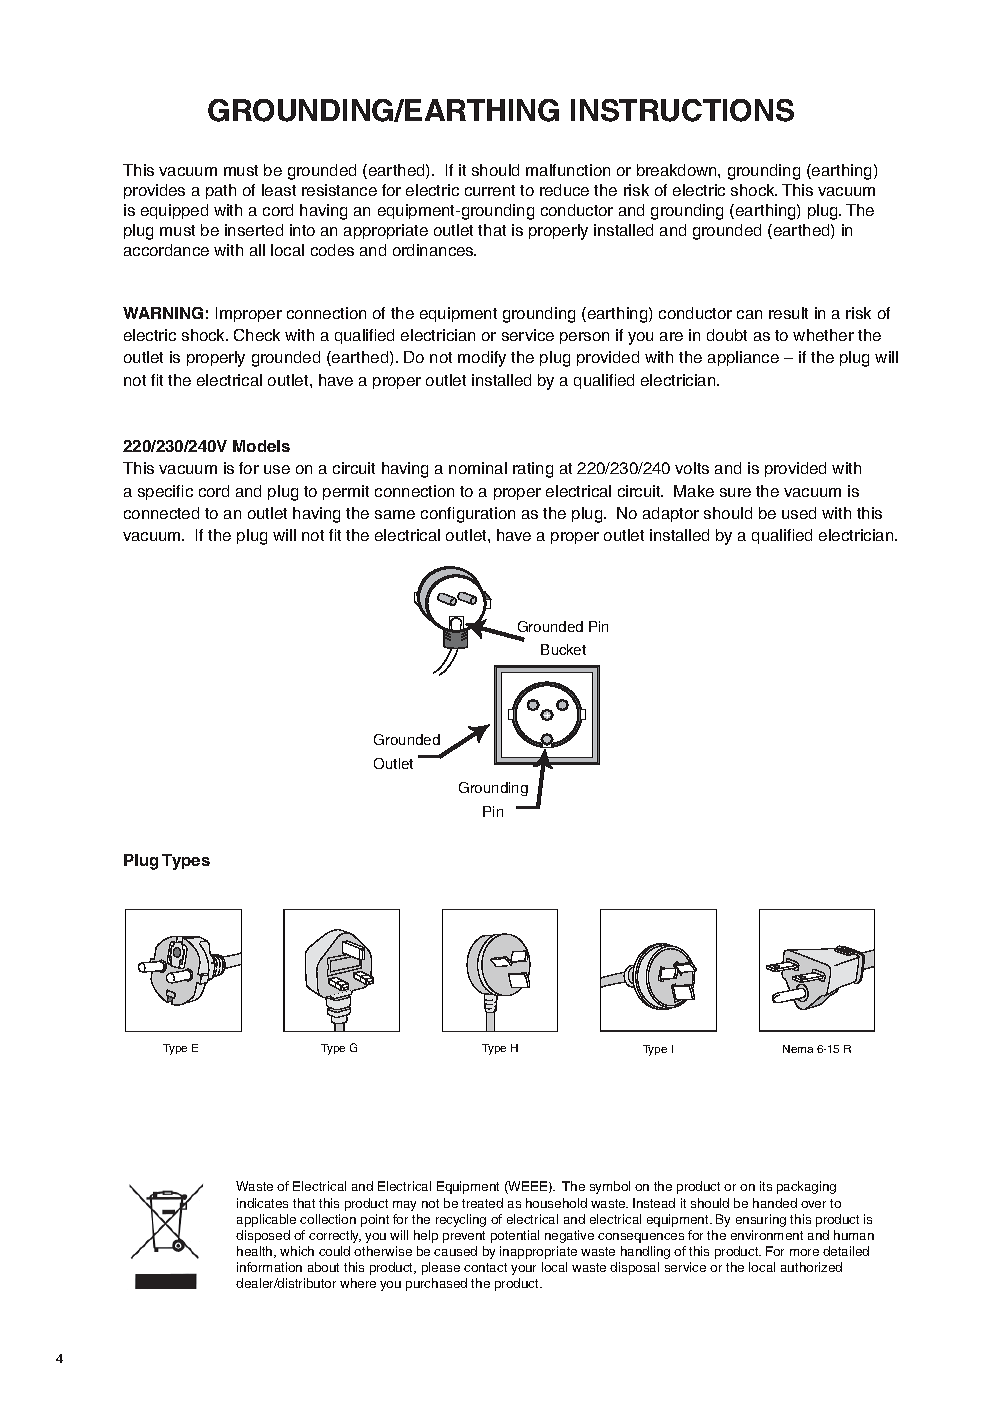  I want to click on its, so click(766, 1186).
